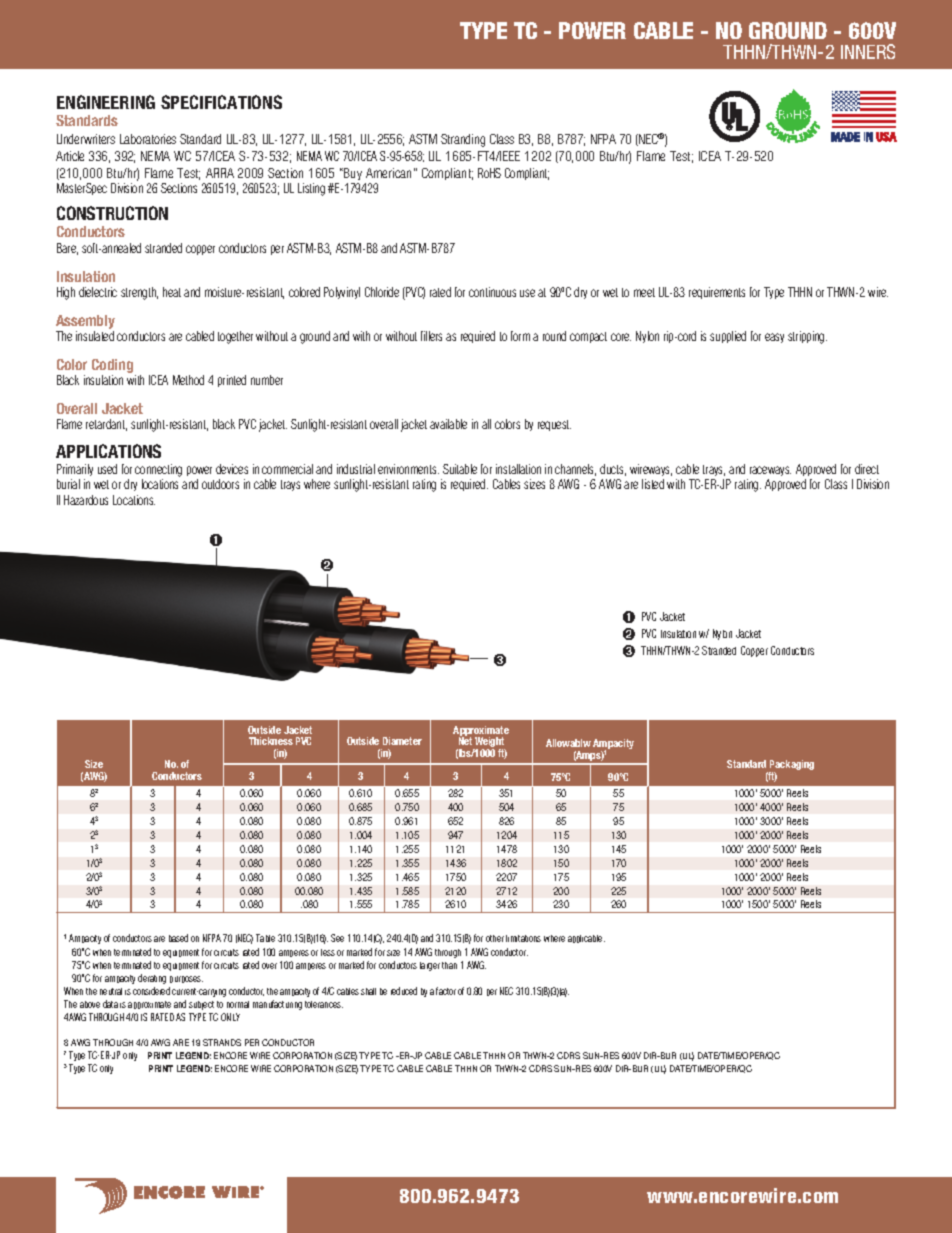 This screenshot has width=952, height=1233. What do you see at coordinates (172, 292) in the screenshot?
I see `heat` at bounding box center [172, 292].
